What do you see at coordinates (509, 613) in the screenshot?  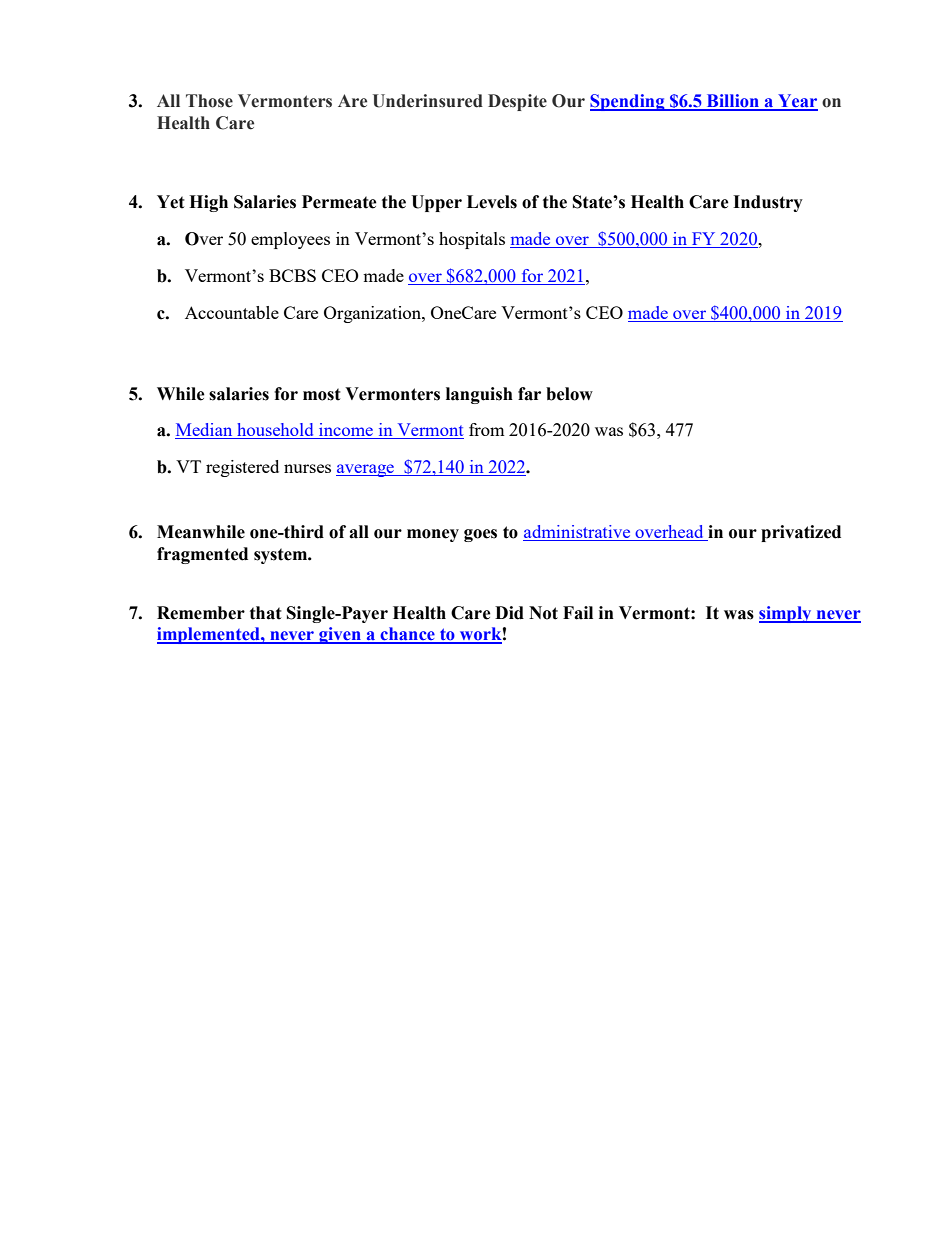 I see `Did` at bounding box center [509, 613].
